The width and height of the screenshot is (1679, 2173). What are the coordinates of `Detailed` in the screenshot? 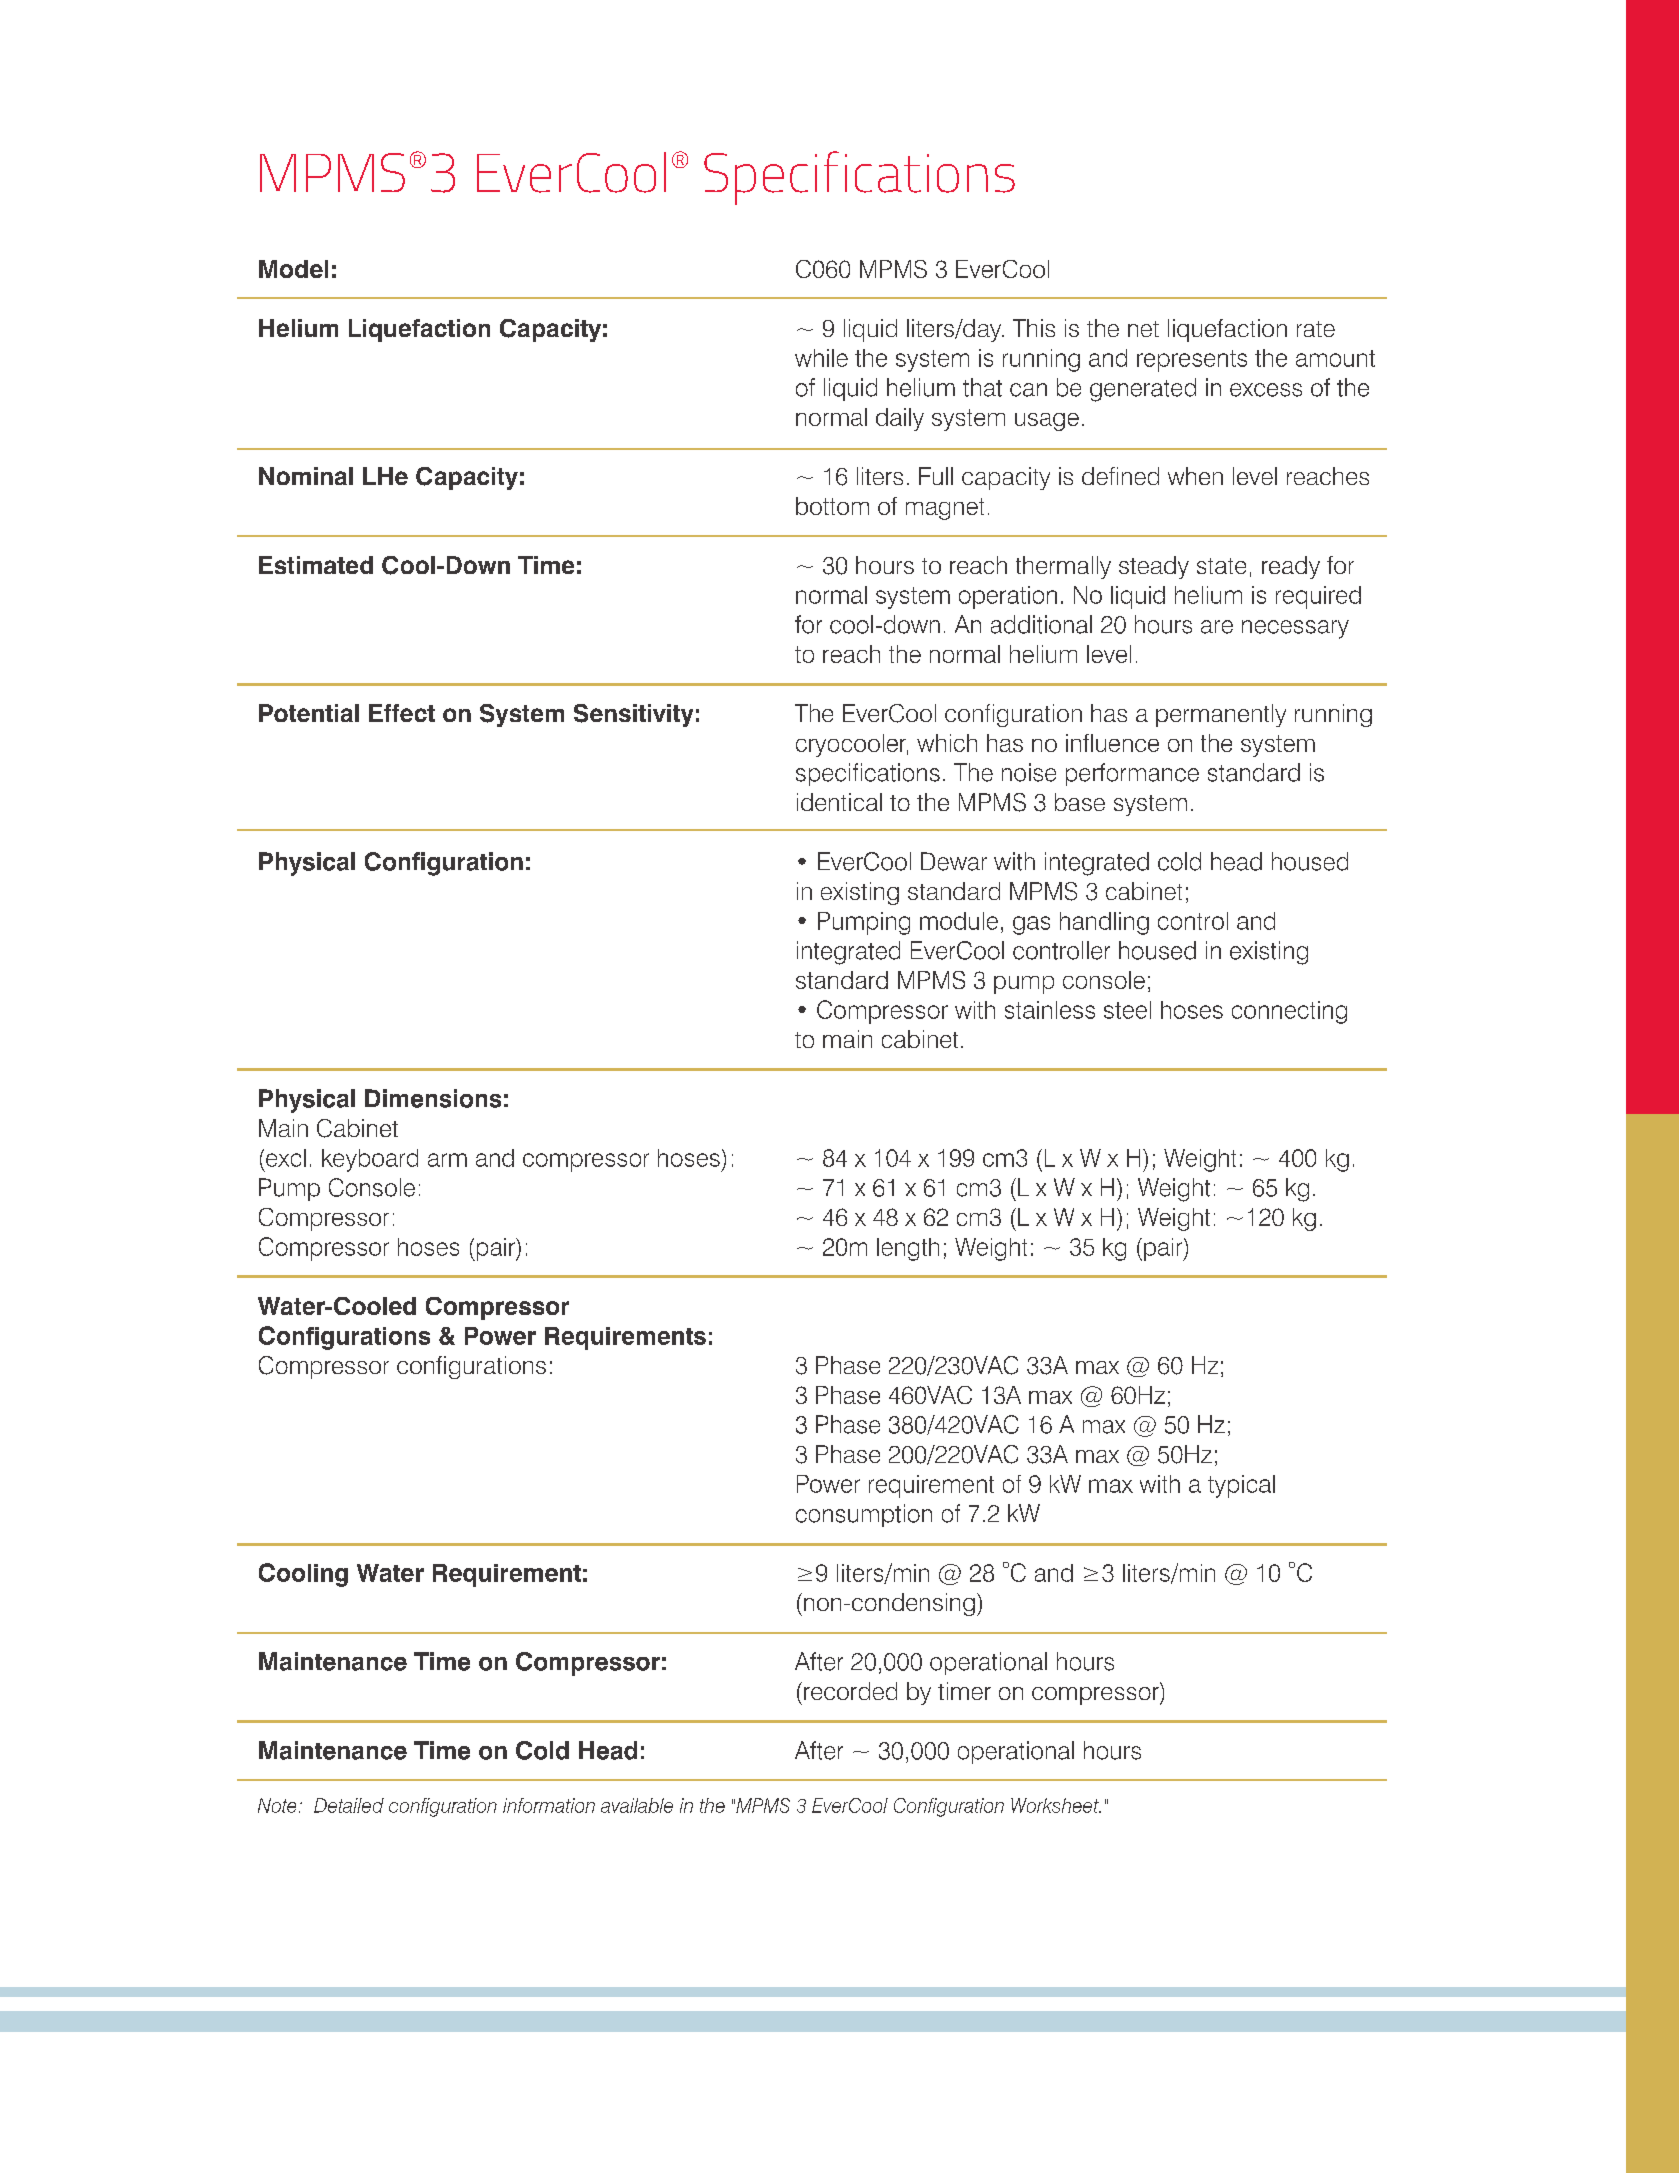 It's located at (349, 1805).
